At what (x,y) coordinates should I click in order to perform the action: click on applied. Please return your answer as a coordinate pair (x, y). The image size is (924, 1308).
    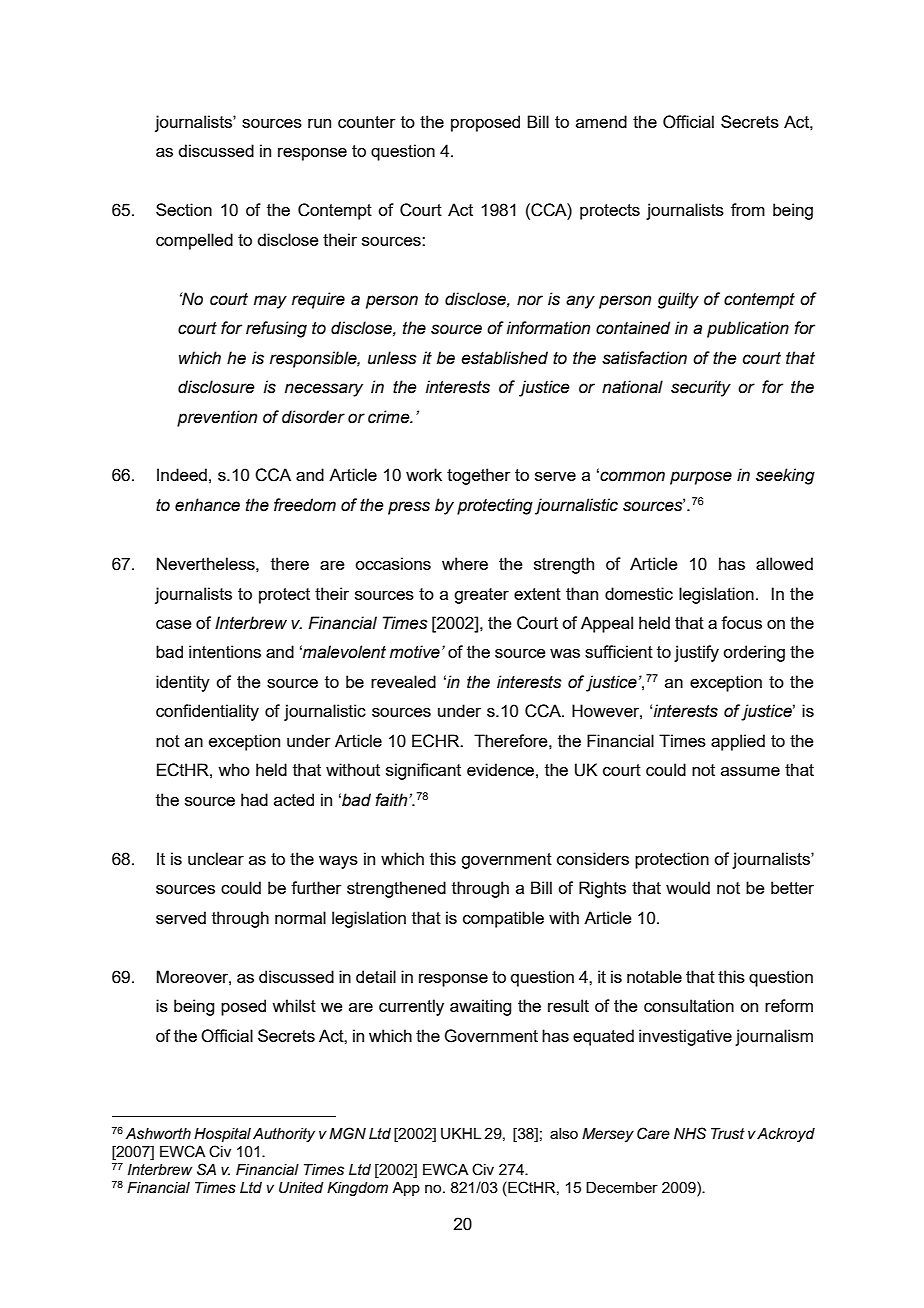
    Looking at the image, I should click on (738, 742).
